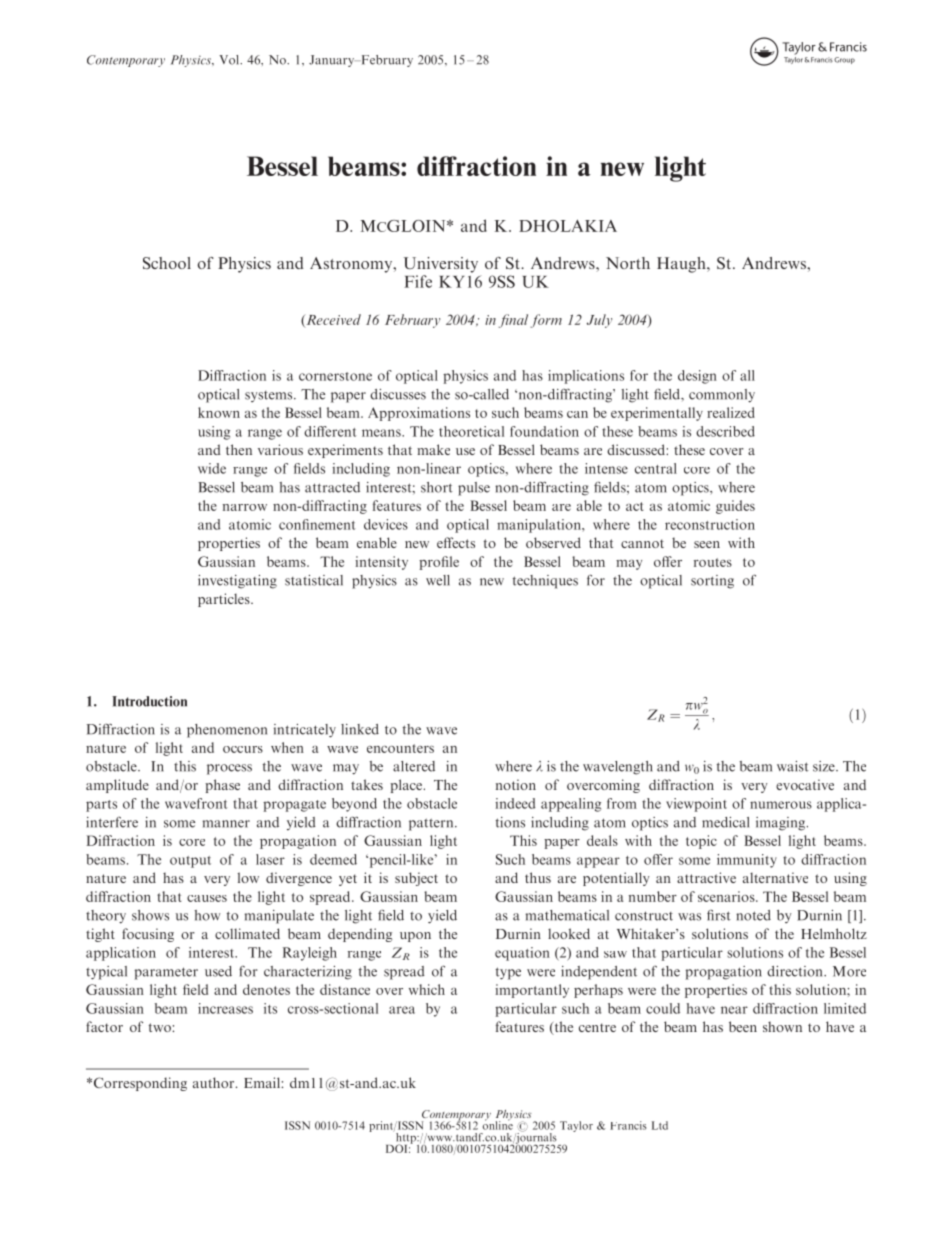 The height and width of the image is (1233, 952). Describe the element at coordinates (628, 263) in the image. I see `North` at that location.
